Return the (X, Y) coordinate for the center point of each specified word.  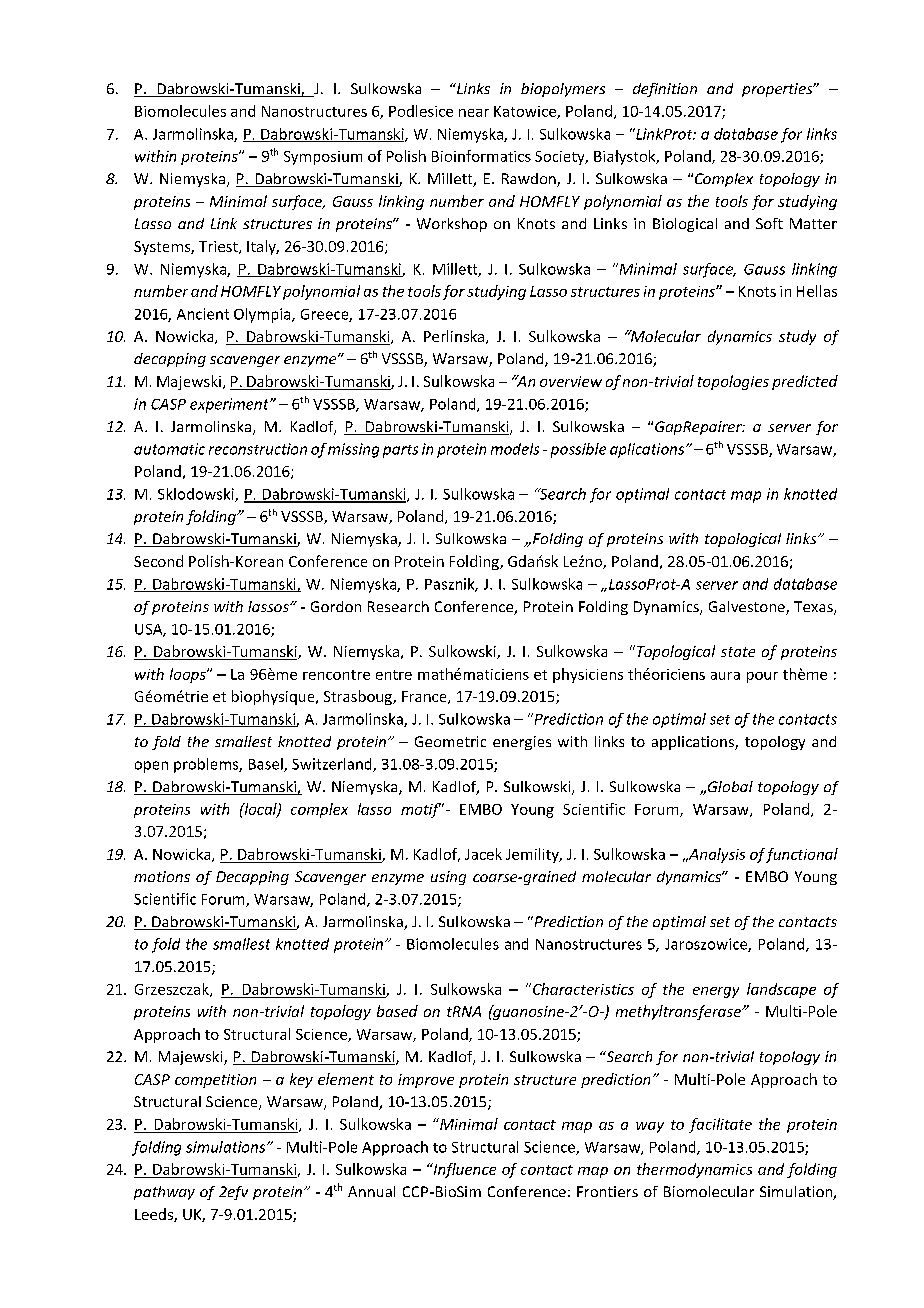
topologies (733, 382)
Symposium (323, 158)
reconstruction (258, 449)
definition (665, 90)
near (474, 113)
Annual (371, 1191)
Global (730, 786)
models (515, 449)
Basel (267, 765)
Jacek (483, 854)
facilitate (720, 1125)
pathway (164, 1193)
